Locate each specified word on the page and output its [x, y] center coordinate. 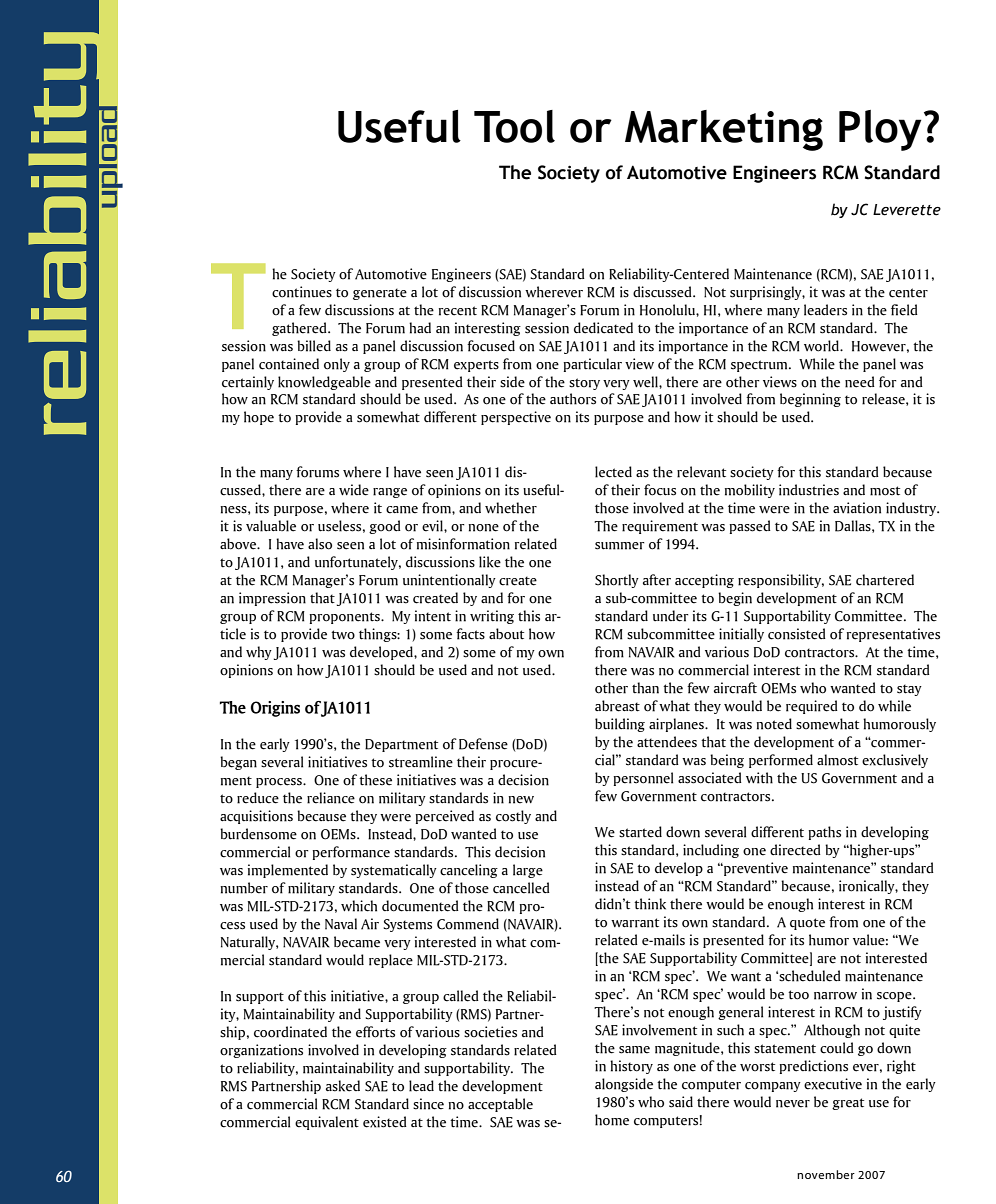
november [826, 1174]
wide [354, 490]
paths [824, 833]
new [521, 800]
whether [511, 508]
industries [809, 490]
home [612, 1120]
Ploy [880, 130]
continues [302, 292]
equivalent [327, 1123]
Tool [514, 126]
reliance [331, 798]
